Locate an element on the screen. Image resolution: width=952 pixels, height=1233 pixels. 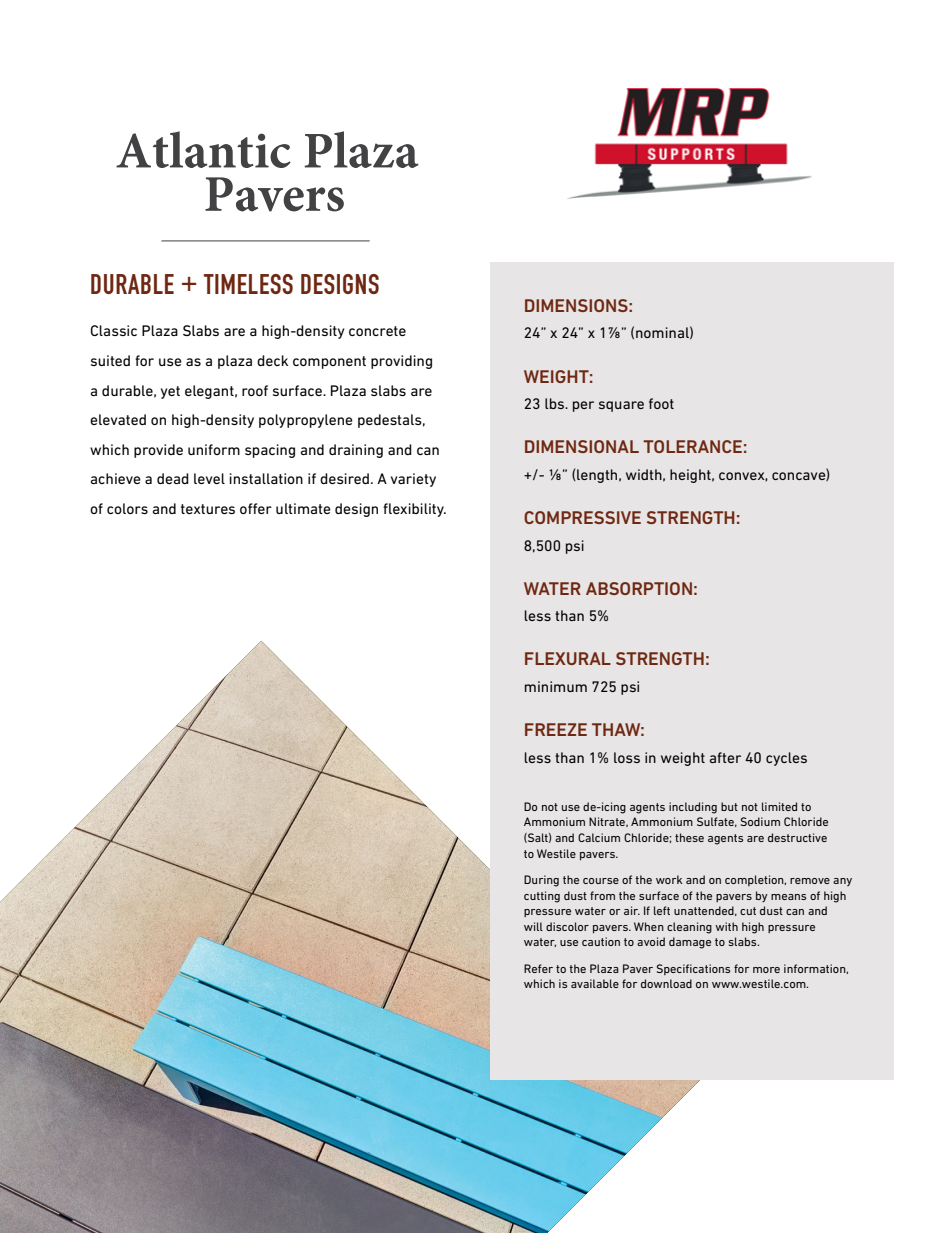
foot is located at coordinates (661, 403).
